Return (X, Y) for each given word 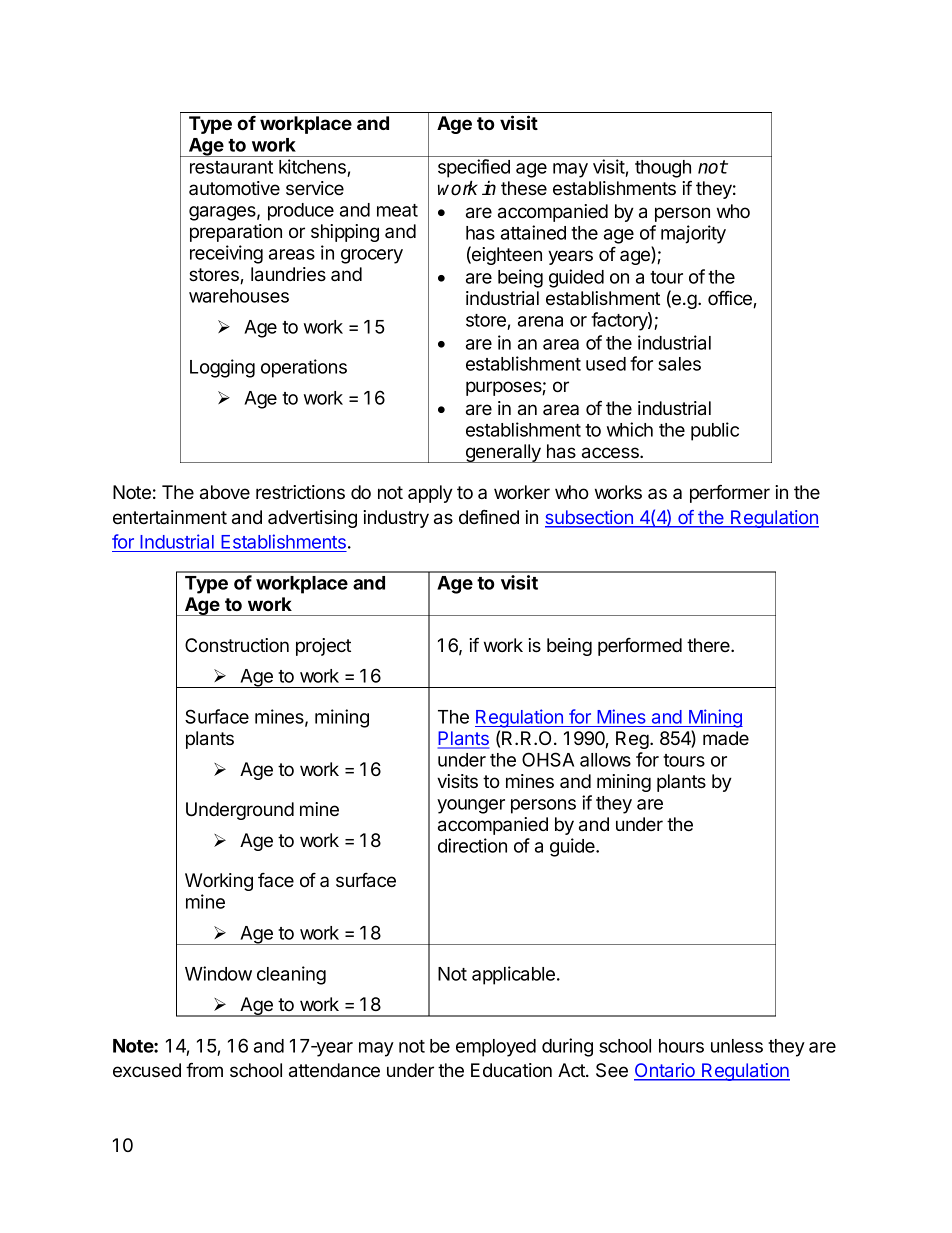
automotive (234, 188)
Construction (237, 645)
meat (397, 210)
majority (693, 234)
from (204, 1070)
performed (640, 647)
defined (489, 517)
